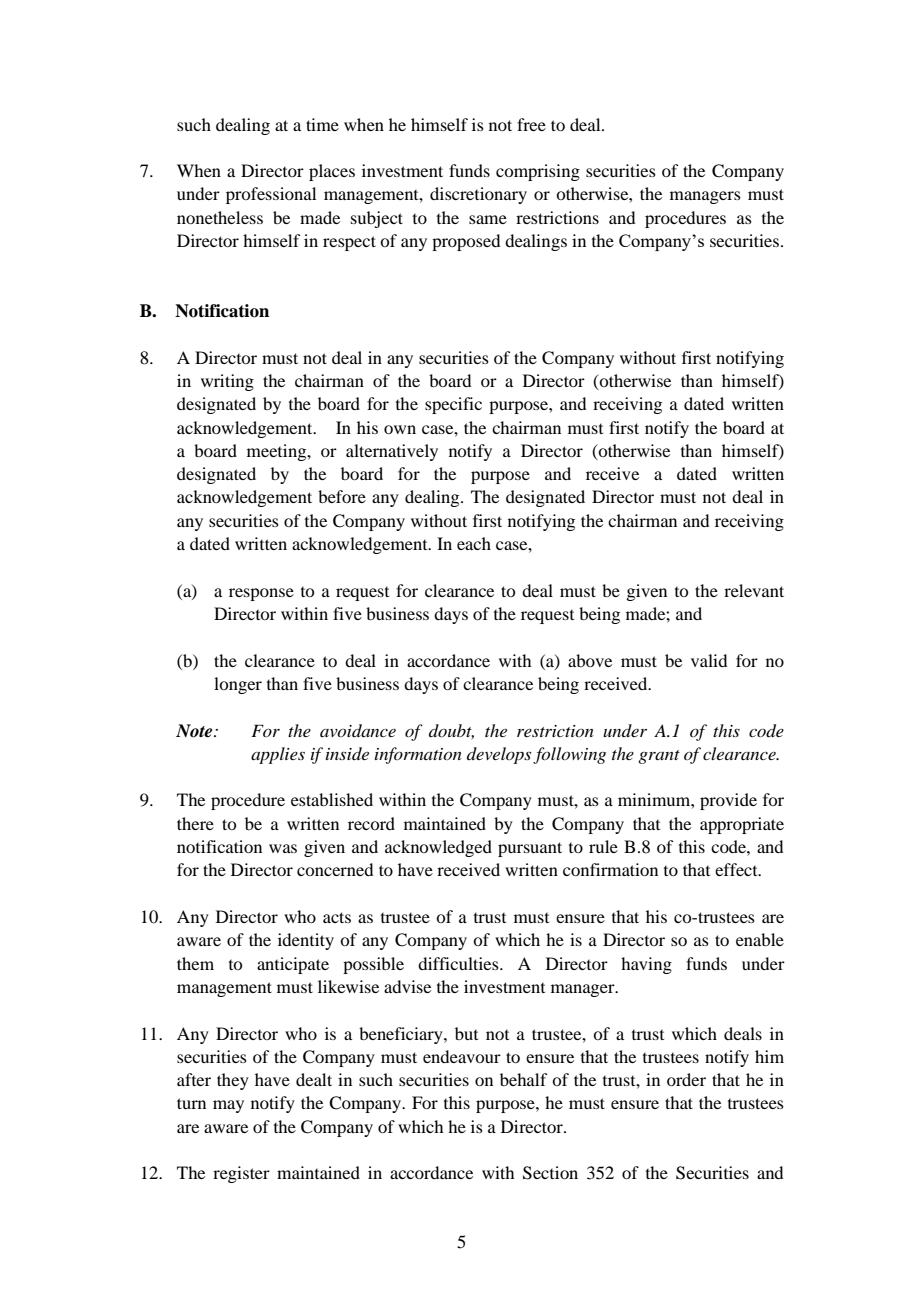 The width and height of the image is (924, 1308). What do you see at coordinates (238, 685) in the image?
I see `longer` at bounding box center [238, 685].
